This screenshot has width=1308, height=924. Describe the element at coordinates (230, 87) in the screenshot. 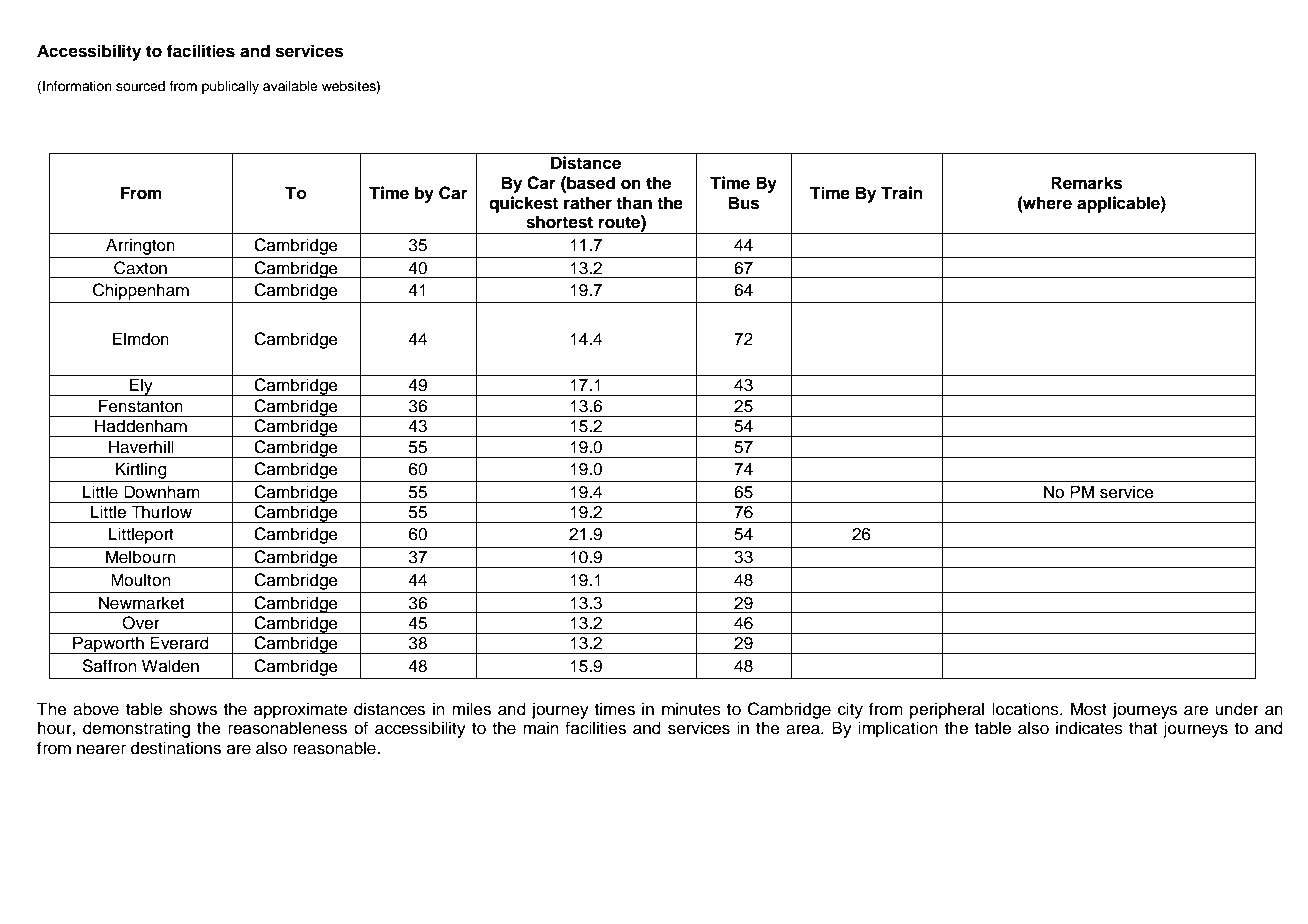

I see `publically` at that location.
